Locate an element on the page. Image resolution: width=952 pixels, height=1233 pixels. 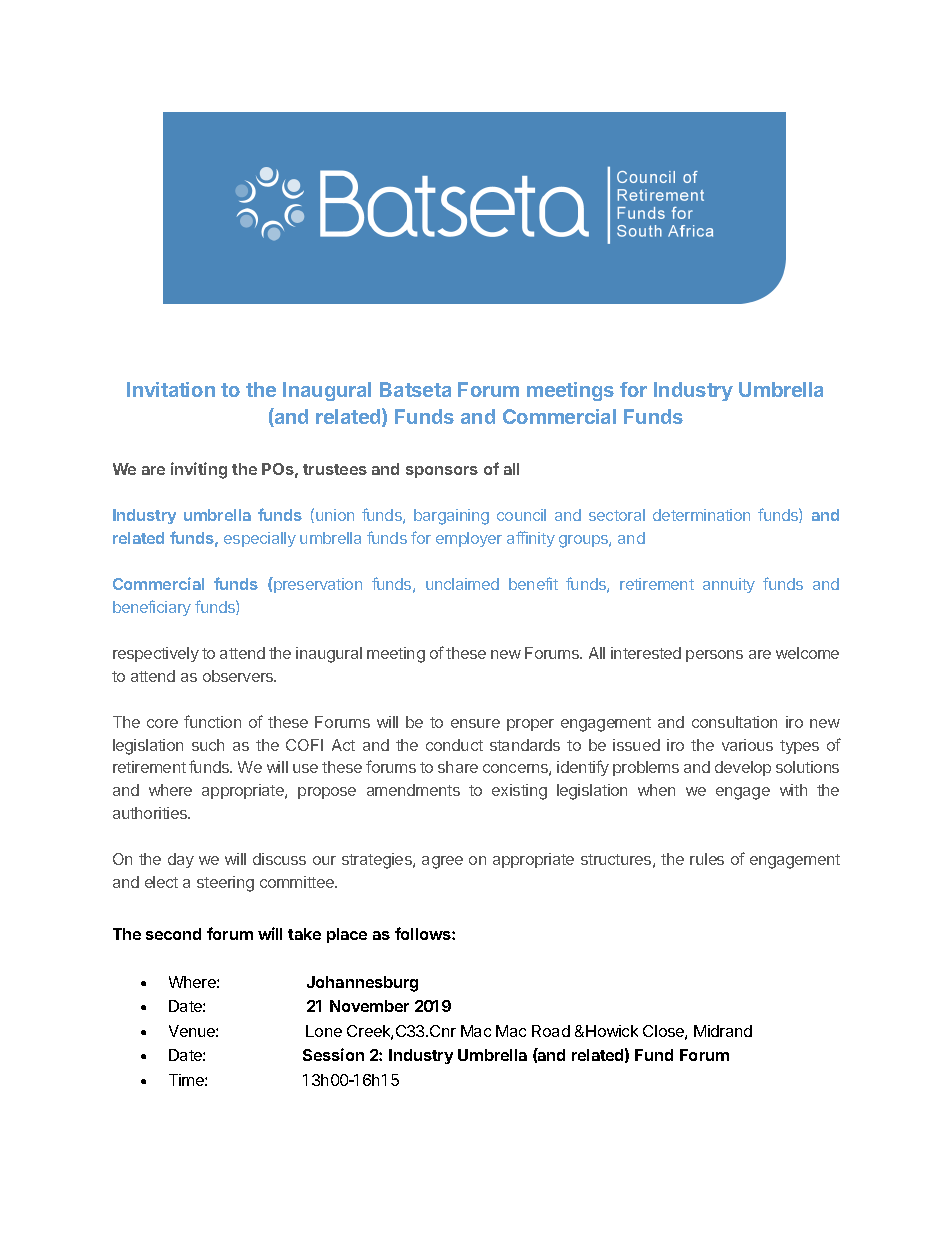
sponsors is located at coordinates (442, 472).
